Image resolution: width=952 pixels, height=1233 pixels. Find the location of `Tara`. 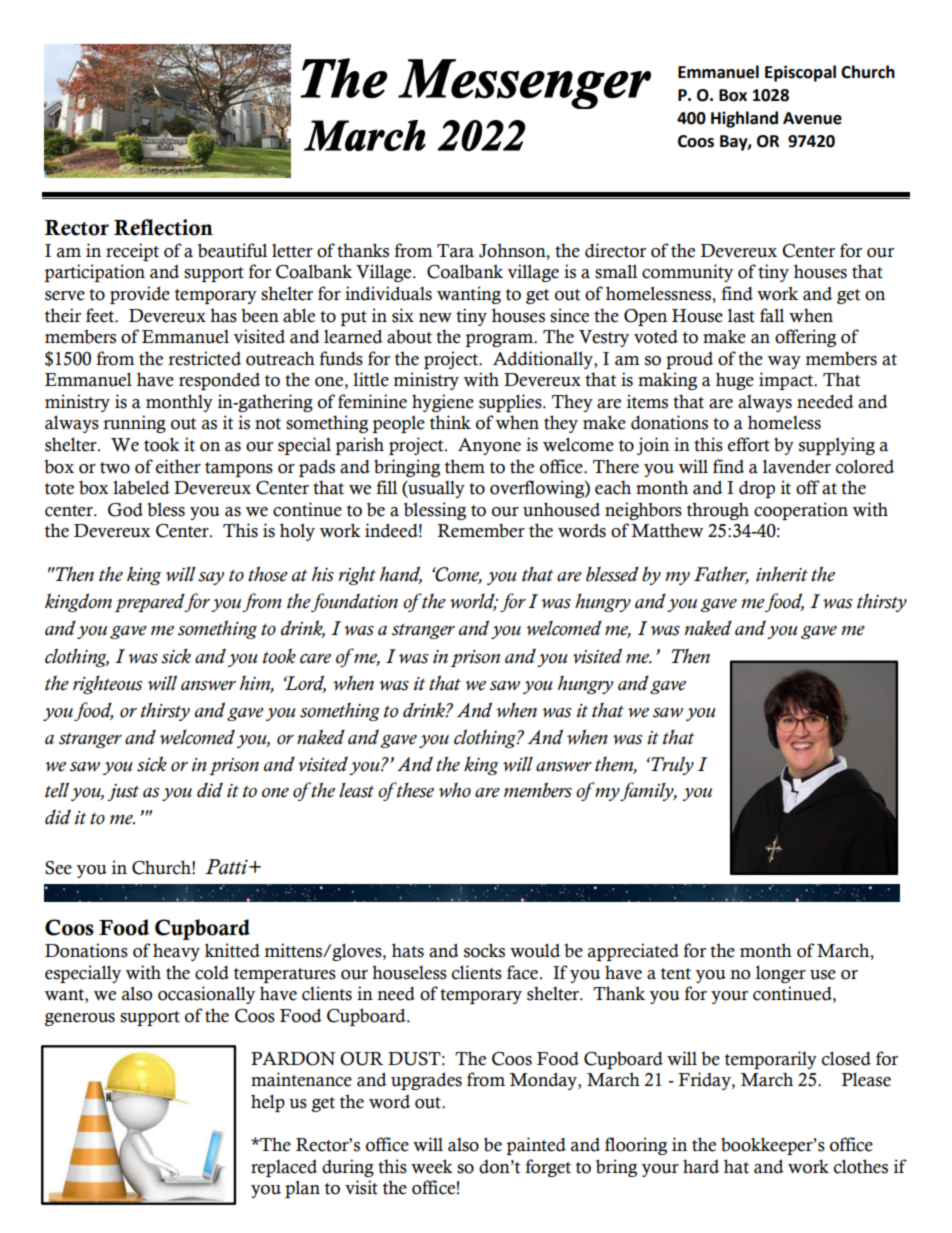

Tara is located at coordinates (455, 251).
